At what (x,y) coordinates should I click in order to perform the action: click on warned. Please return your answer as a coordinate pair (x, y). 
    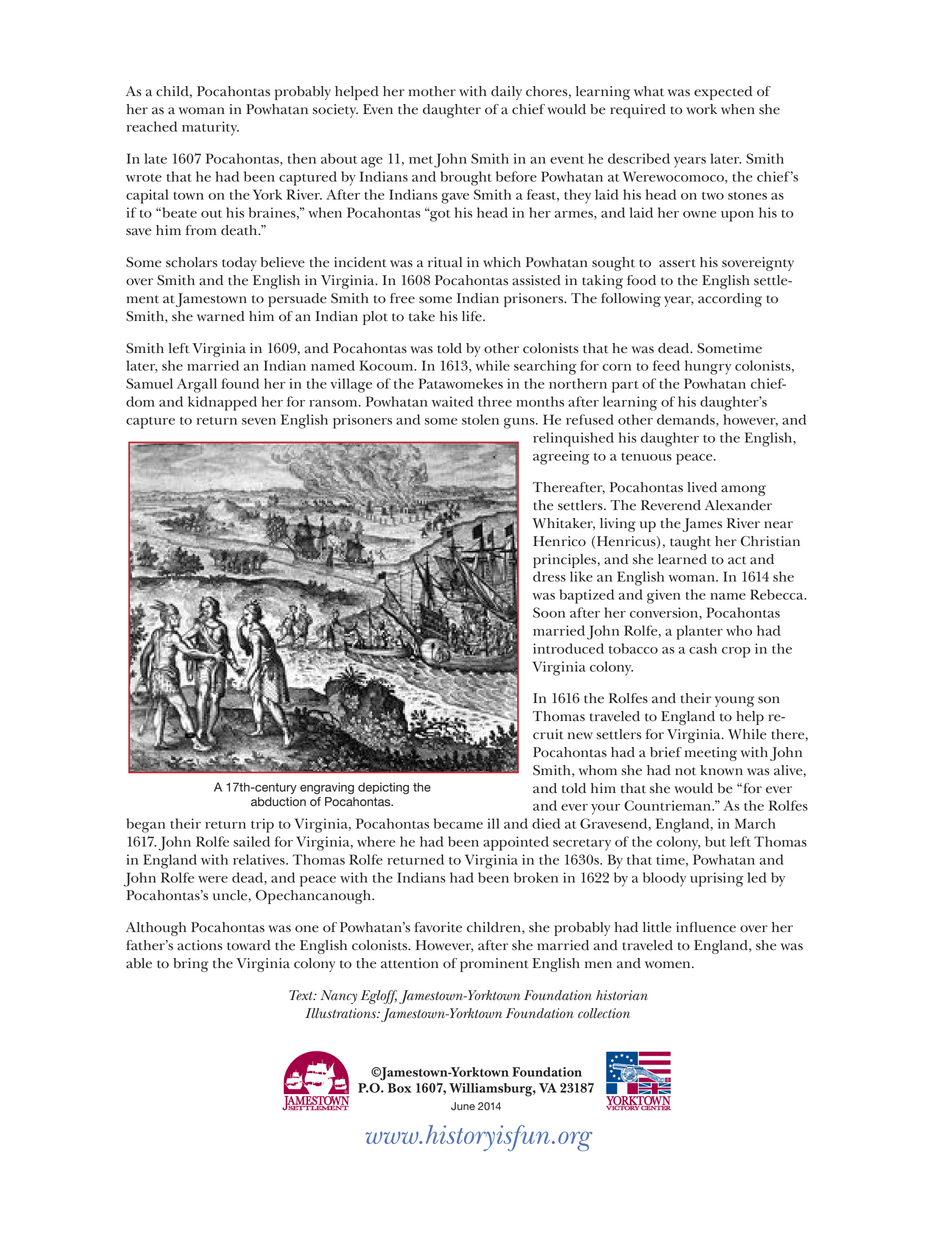
    Looking at the image, I should click on (221, 316).
